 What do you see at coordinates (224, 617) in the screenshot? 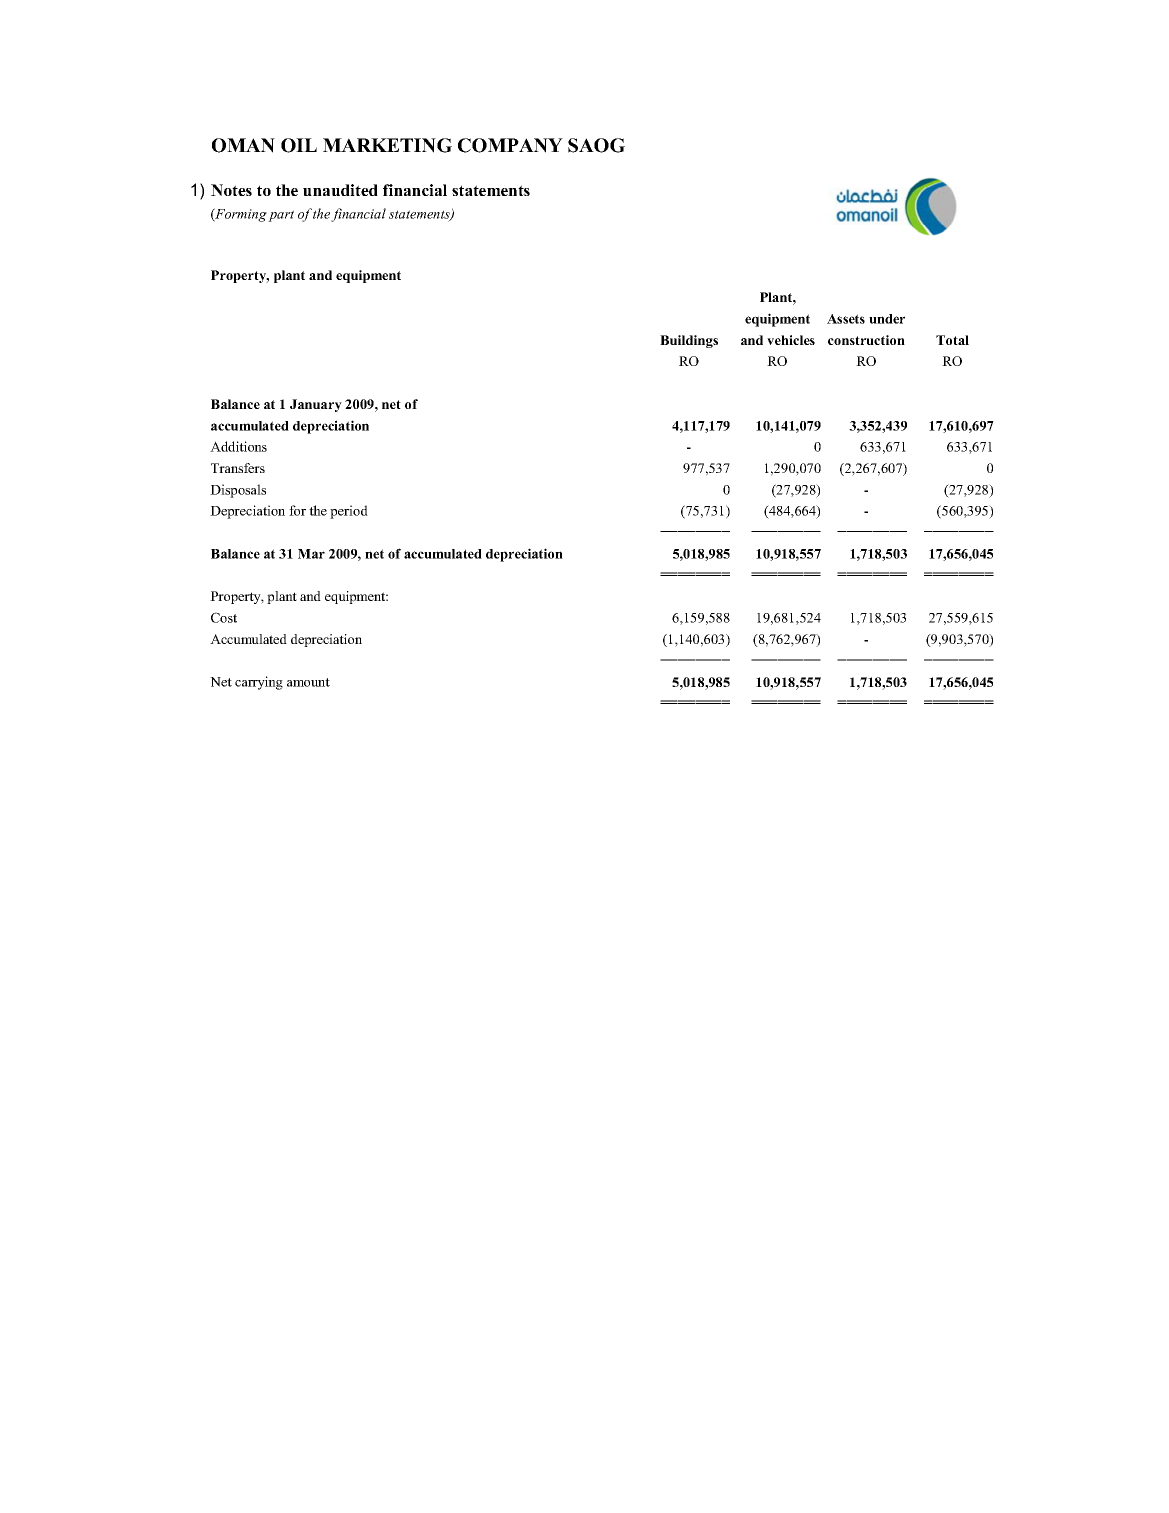
I see `Cost` at bounding box center [224, 617].
